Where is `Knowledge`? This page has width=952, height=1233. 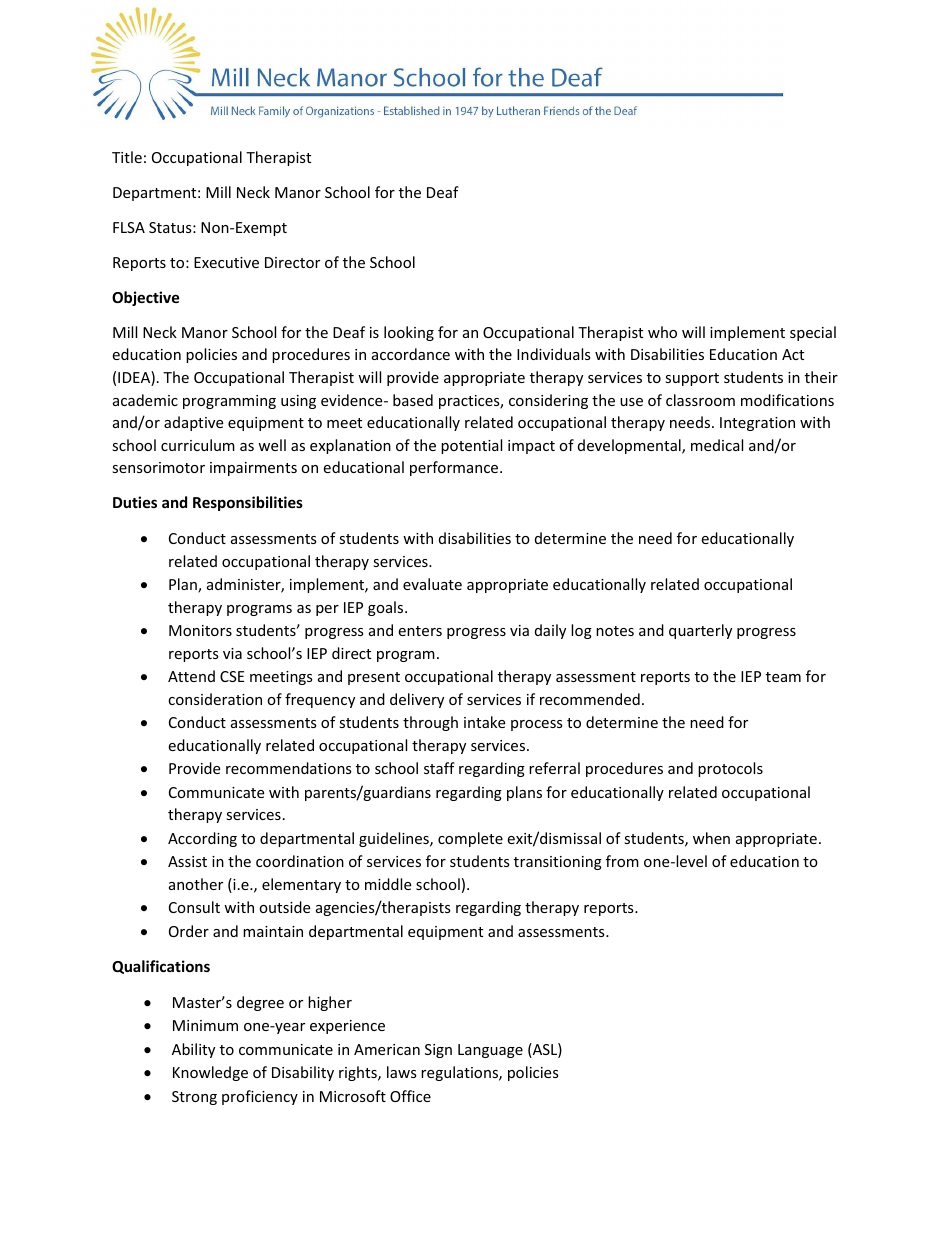
Knowledge is located at coordinates (210, 1073).
